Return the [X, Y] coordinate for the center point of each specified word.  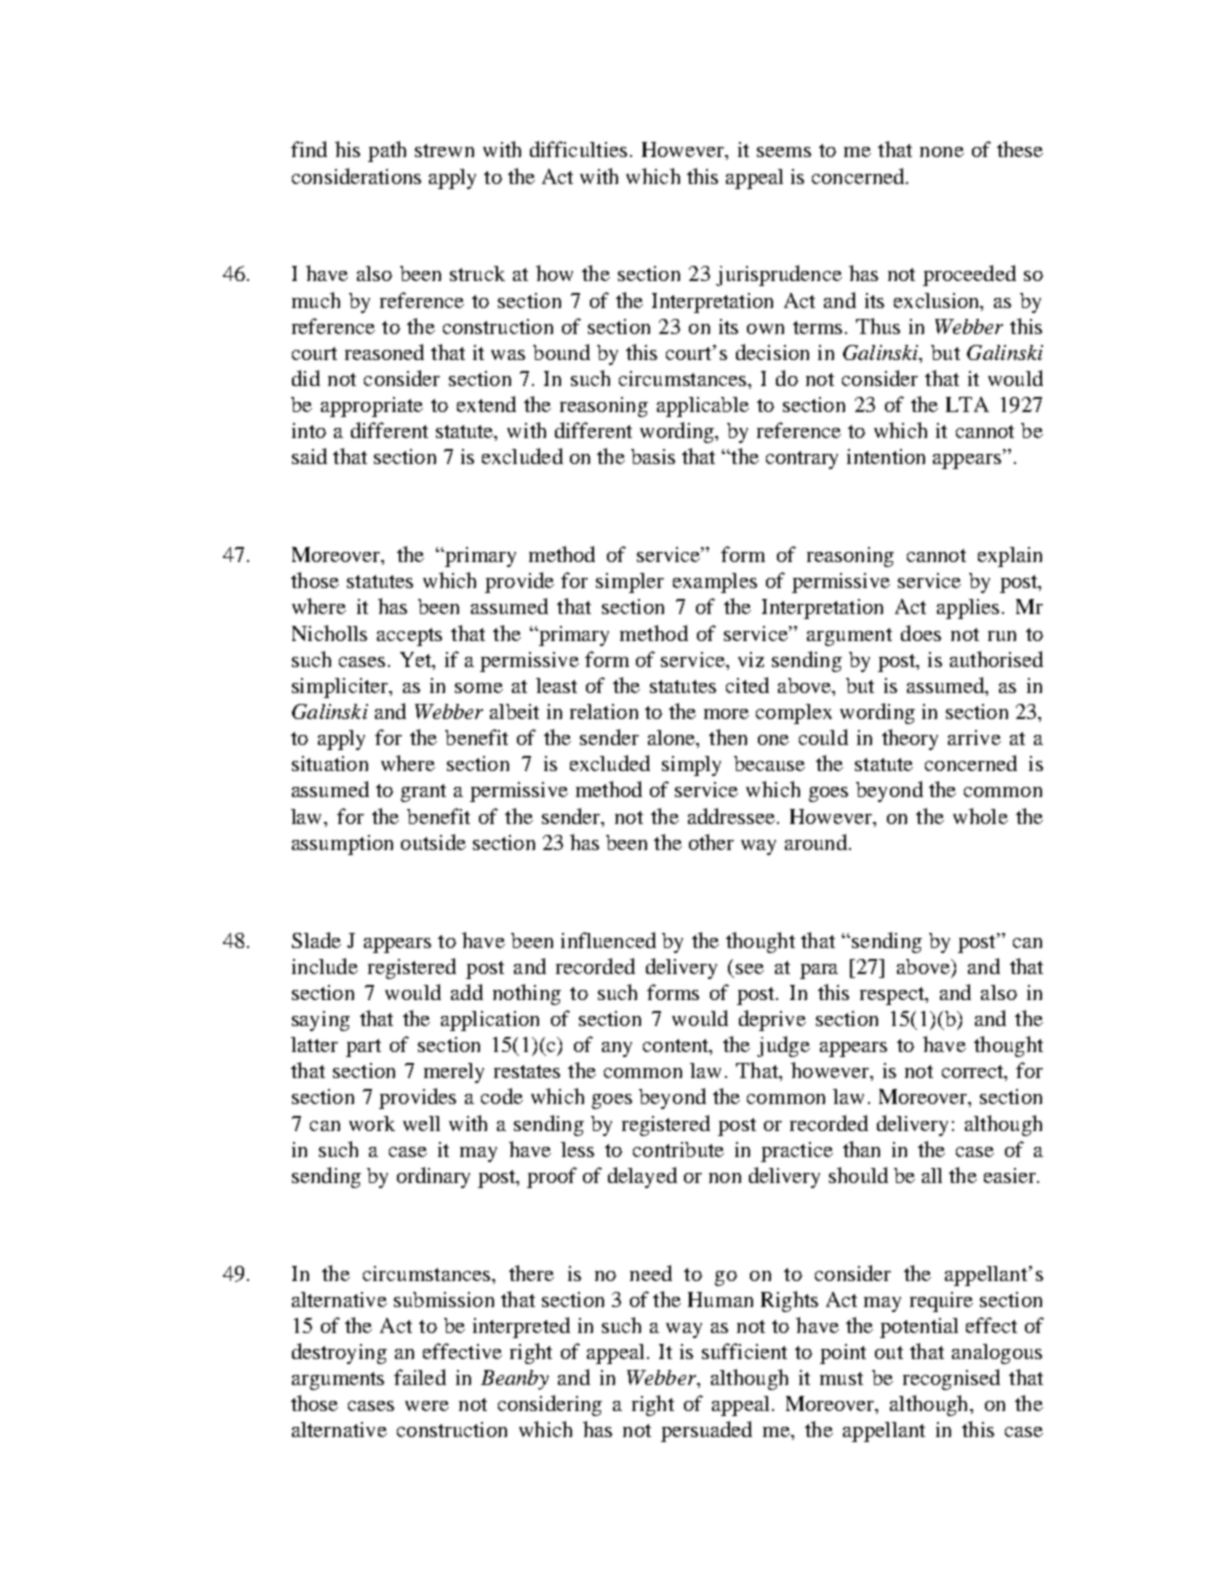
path [387, 151]
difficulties [578, 149]
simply [691, 766]
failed [420, 1377]
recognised [951, 1379]
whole [980, 816]
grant [423, 793]
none [942, 152]
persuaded [706, 1431]
